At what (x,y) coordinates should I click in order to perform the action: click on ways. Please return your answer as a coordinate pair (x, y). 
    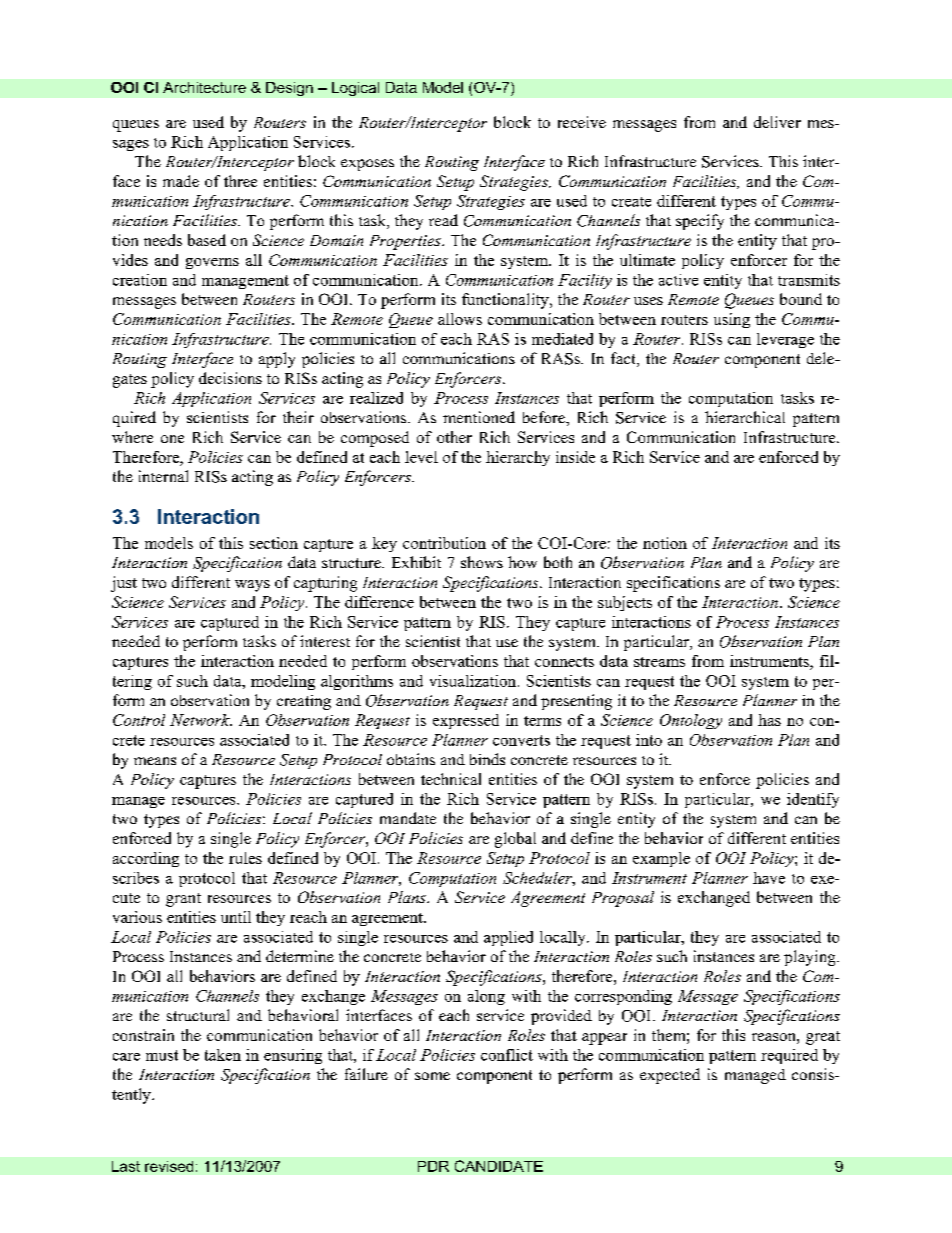
    Looking at the image, I should click on (252, 586).
